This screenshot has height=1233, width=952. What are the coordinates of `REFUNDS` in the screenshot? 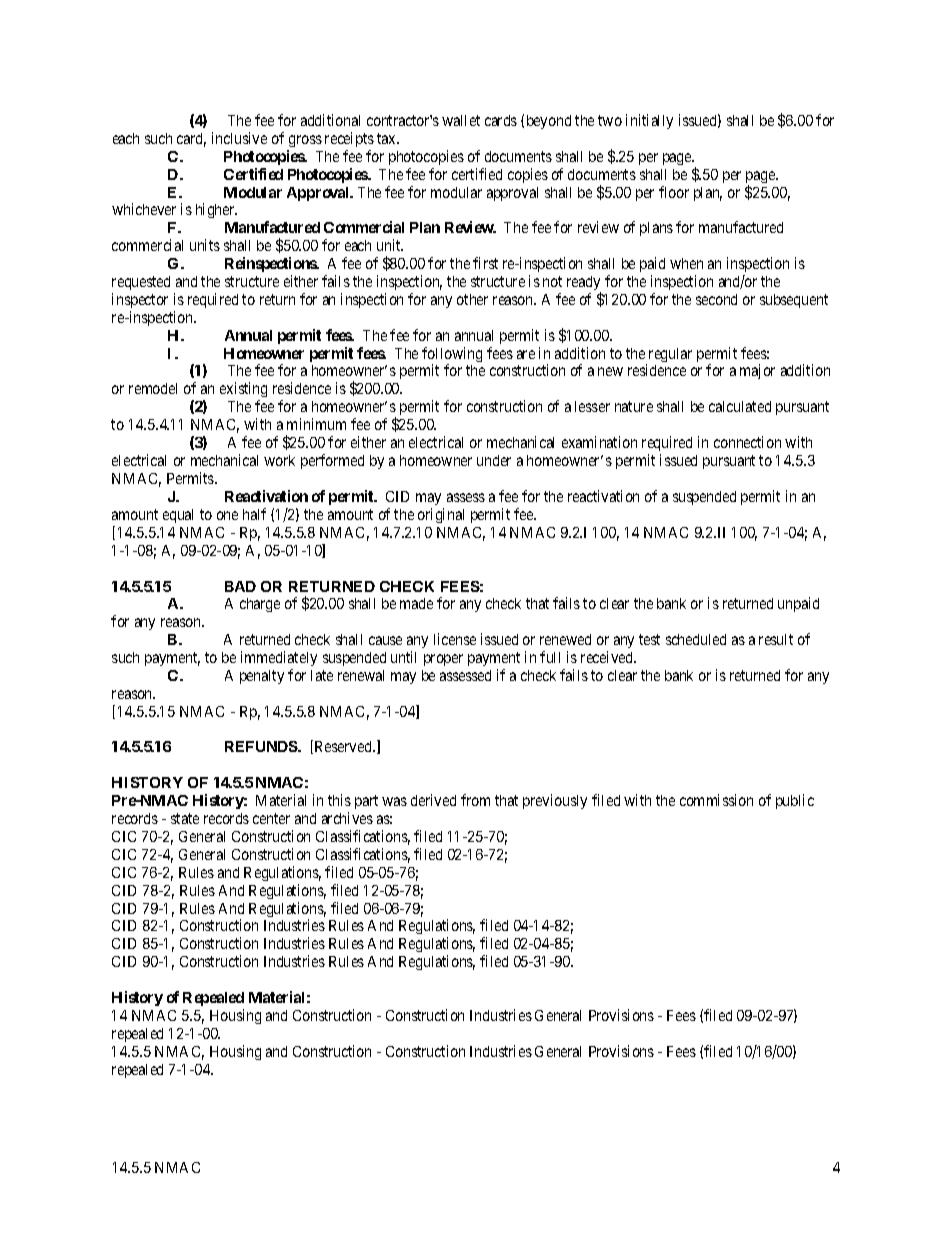 It's located at (262, 746).
